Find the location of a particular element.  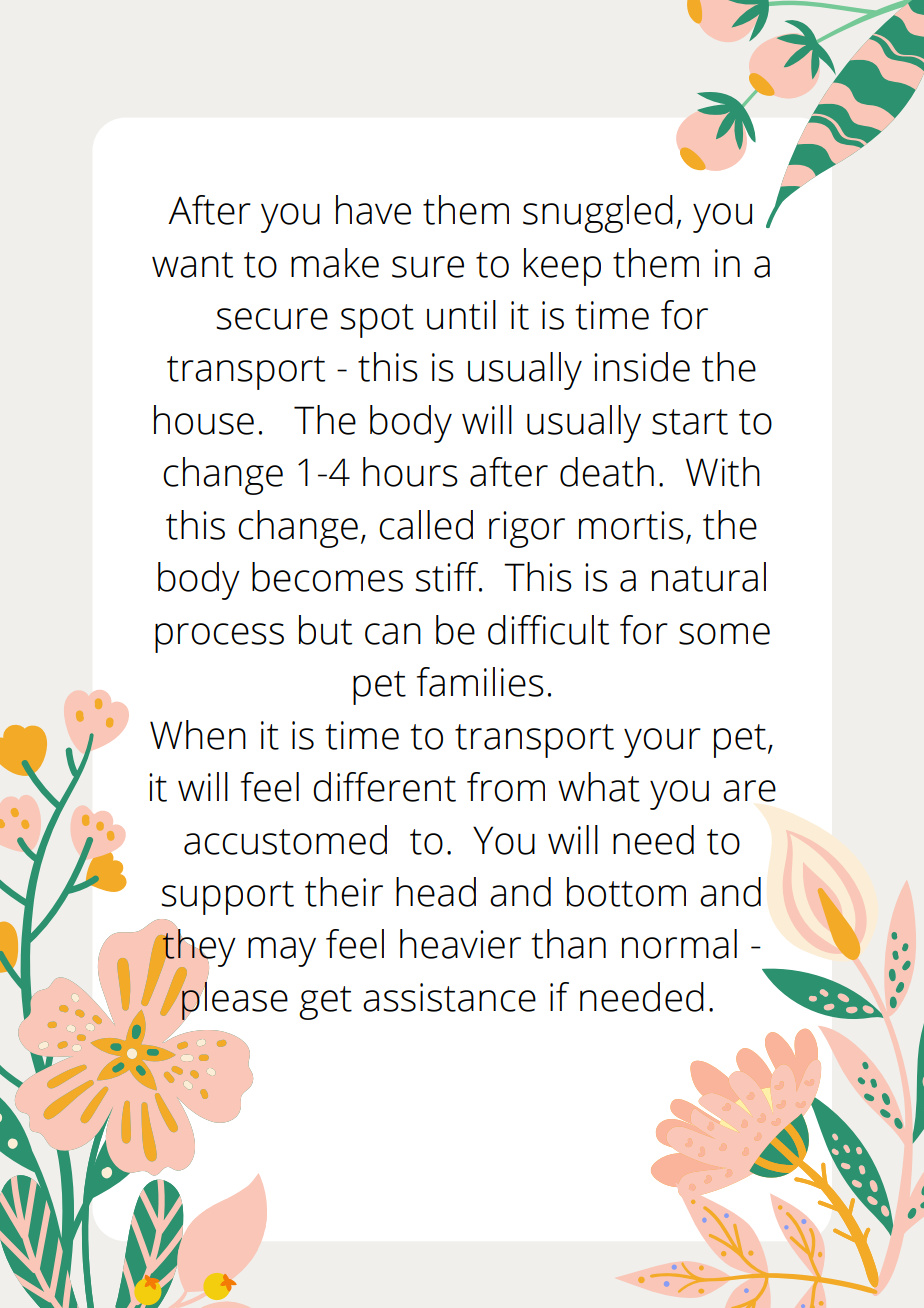

accustomed is located at coordinates (285, 840).
